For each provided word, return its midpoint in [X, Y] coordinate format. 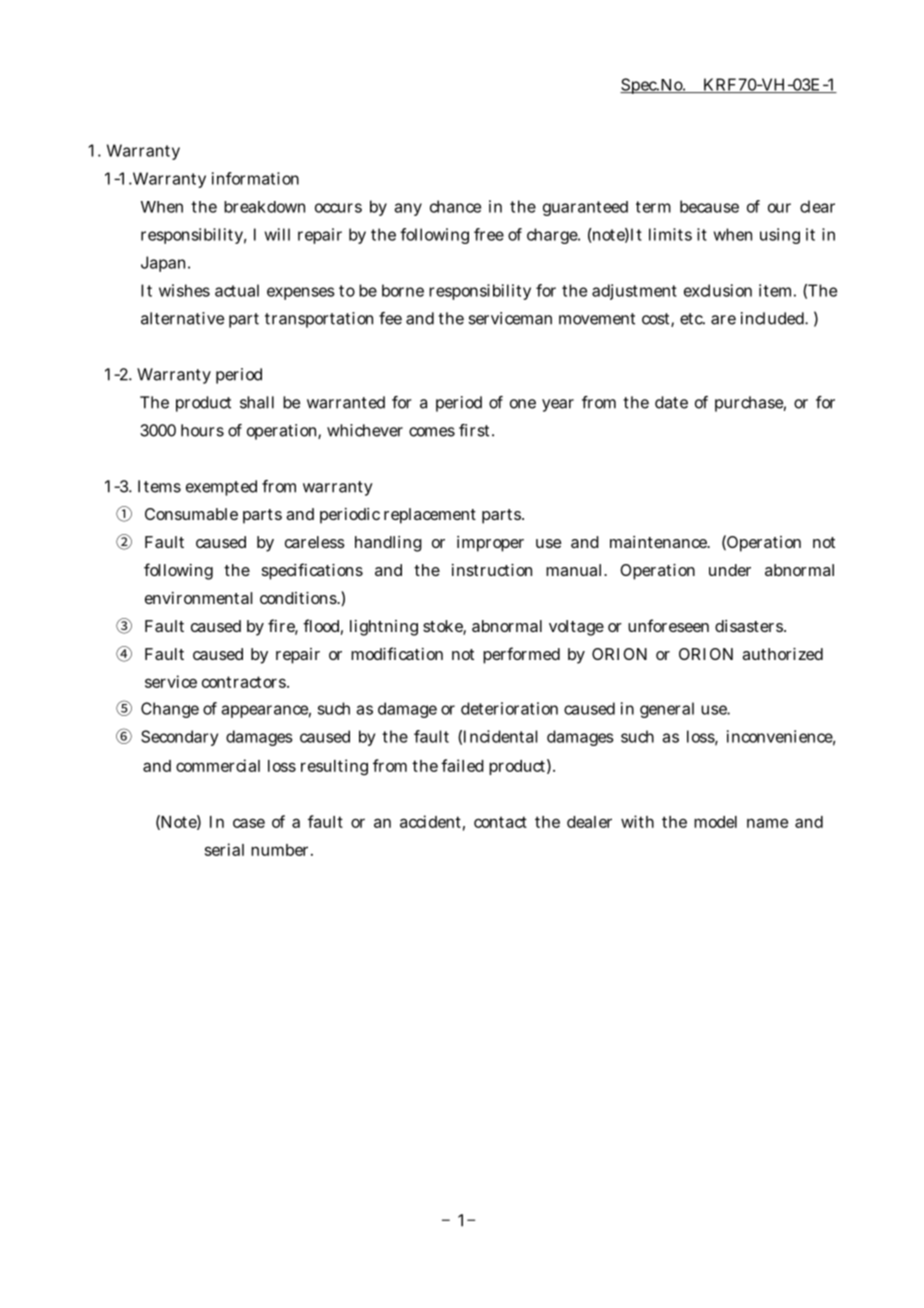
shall [257, 402]
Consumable [191, 514]
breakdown [264, 207]
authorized [782, 654]
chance [455, 206]
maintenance [660, 542]
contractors [245, 682]
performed [521, 655]
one [523, 404]
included [774, 318]
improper [490, 544]
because [709, 206]
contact [500, 822]
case [249, 823]
